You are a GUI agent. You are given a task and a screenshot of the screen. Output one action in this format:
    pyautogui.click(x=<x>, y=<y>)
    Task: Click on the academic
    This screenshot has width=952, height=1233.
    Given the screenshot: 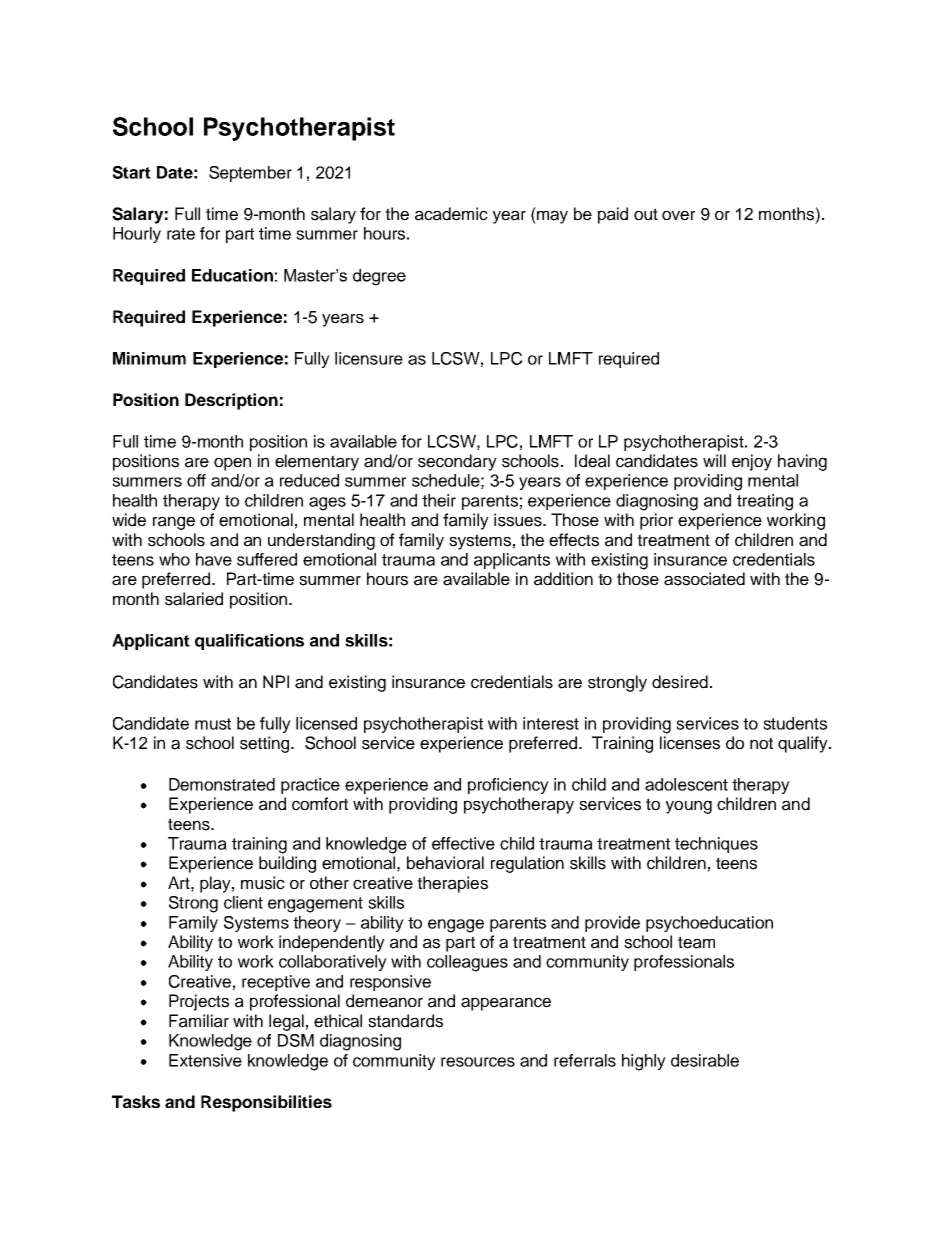 What is the action you would take?
    pyautogui.click(x=451, y=214)
